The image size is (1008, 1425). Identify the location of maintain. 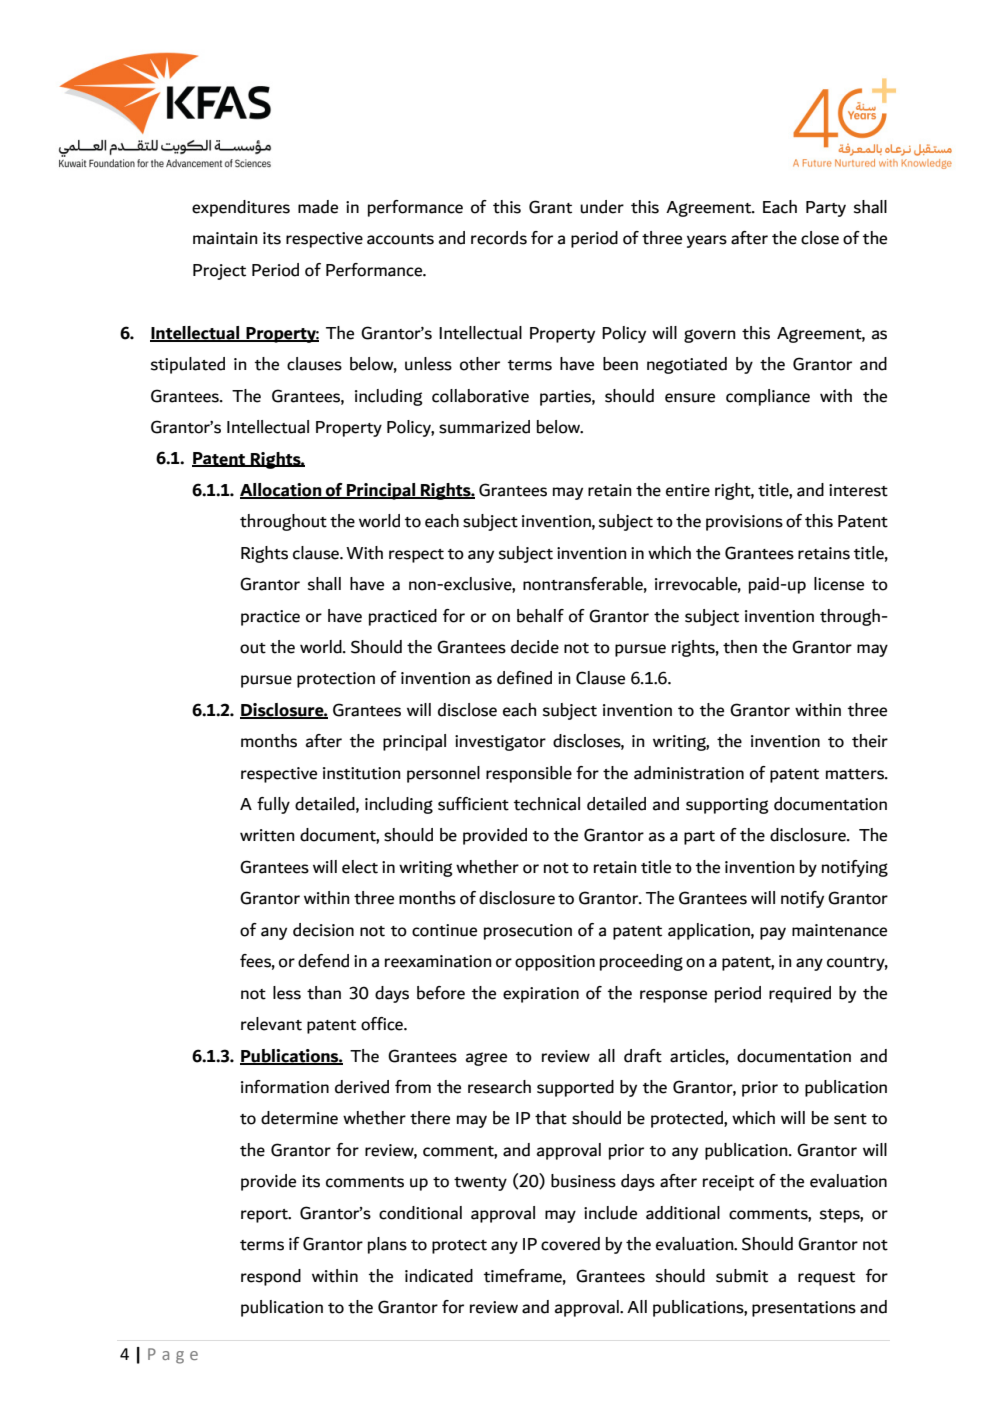
(225, 238).
